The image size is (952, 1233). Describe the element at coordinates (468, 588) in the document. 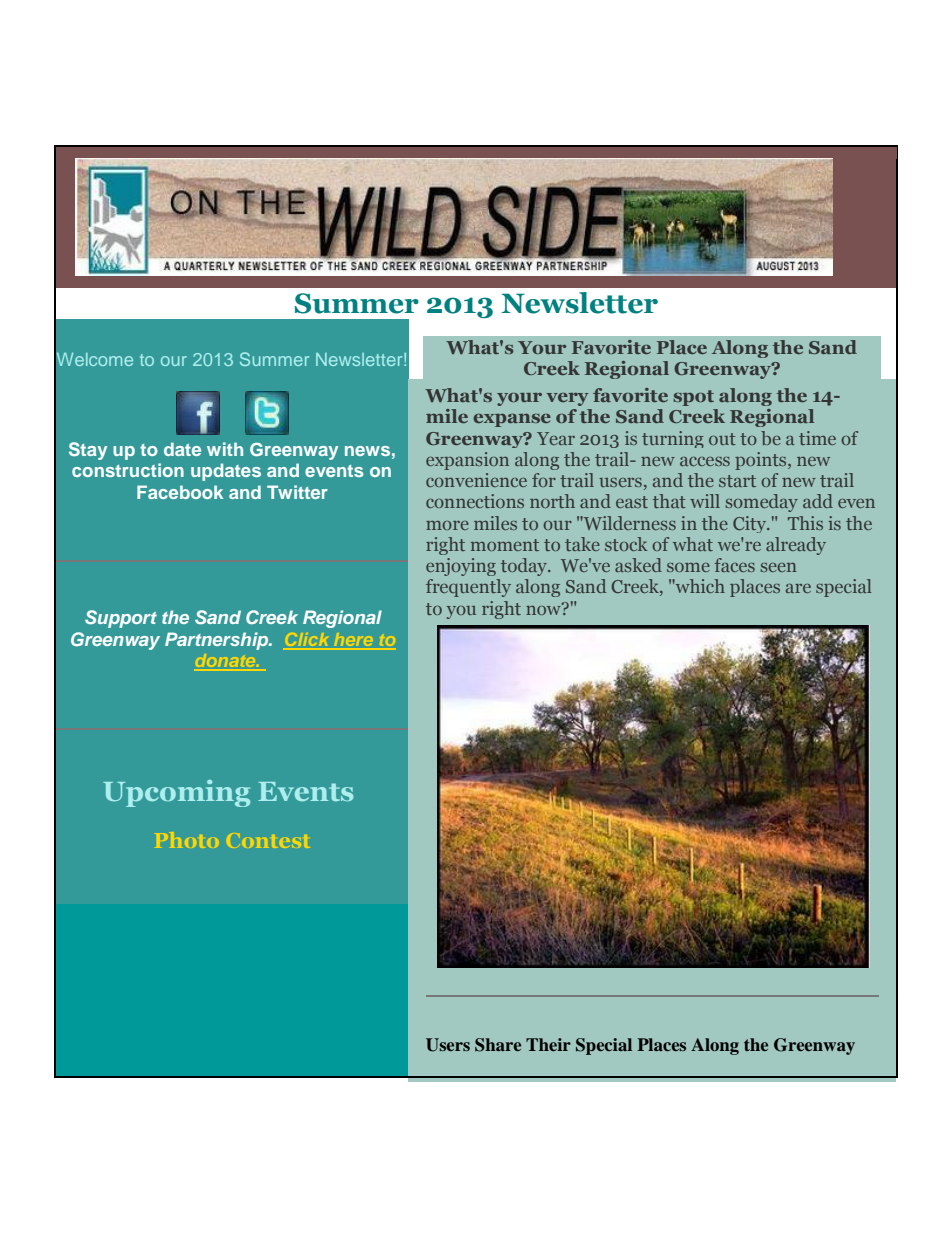

I see `frequently` at that location.
